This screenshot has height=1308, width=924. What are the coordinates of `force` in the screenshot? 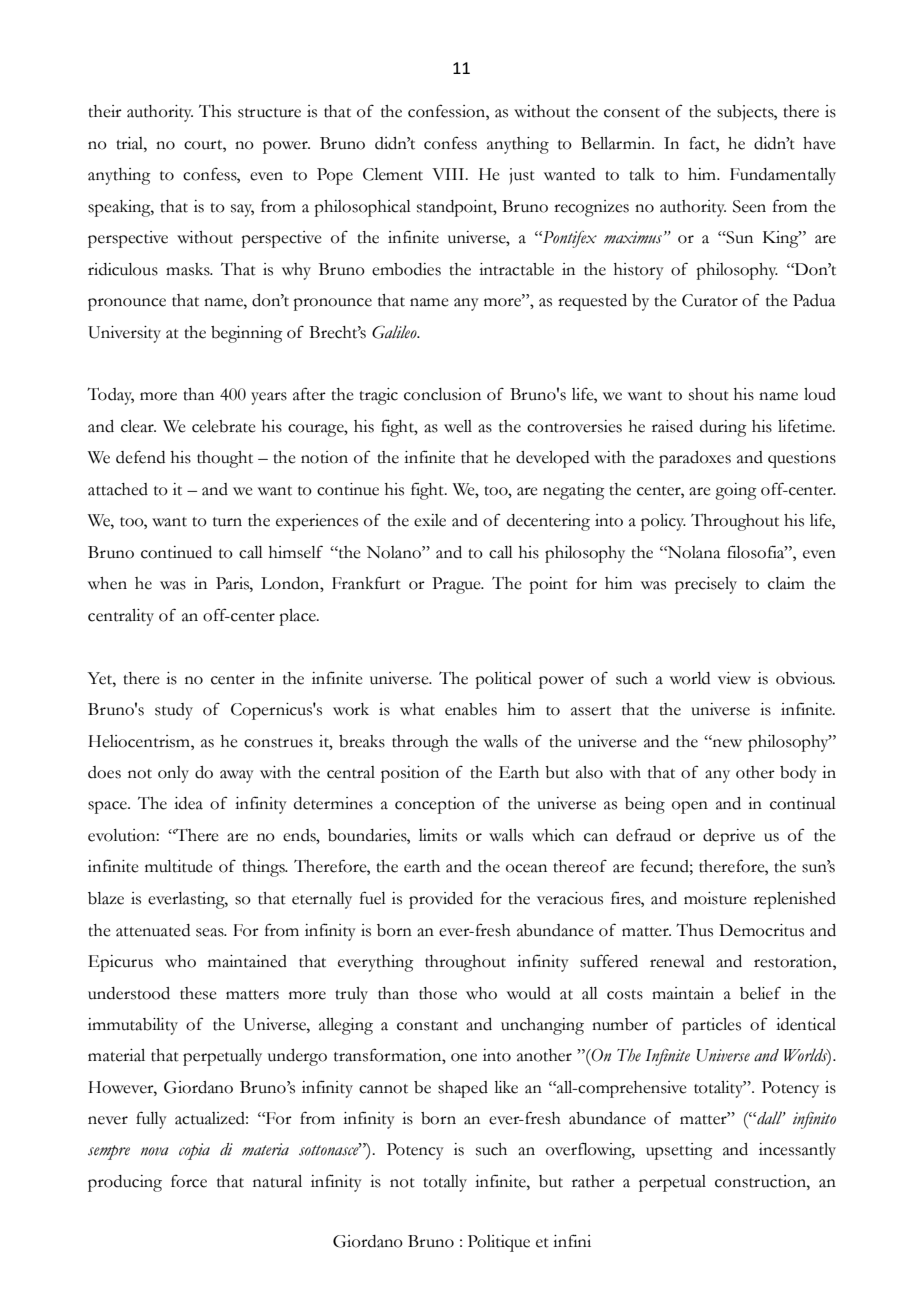 It's located at (189, 1181).
